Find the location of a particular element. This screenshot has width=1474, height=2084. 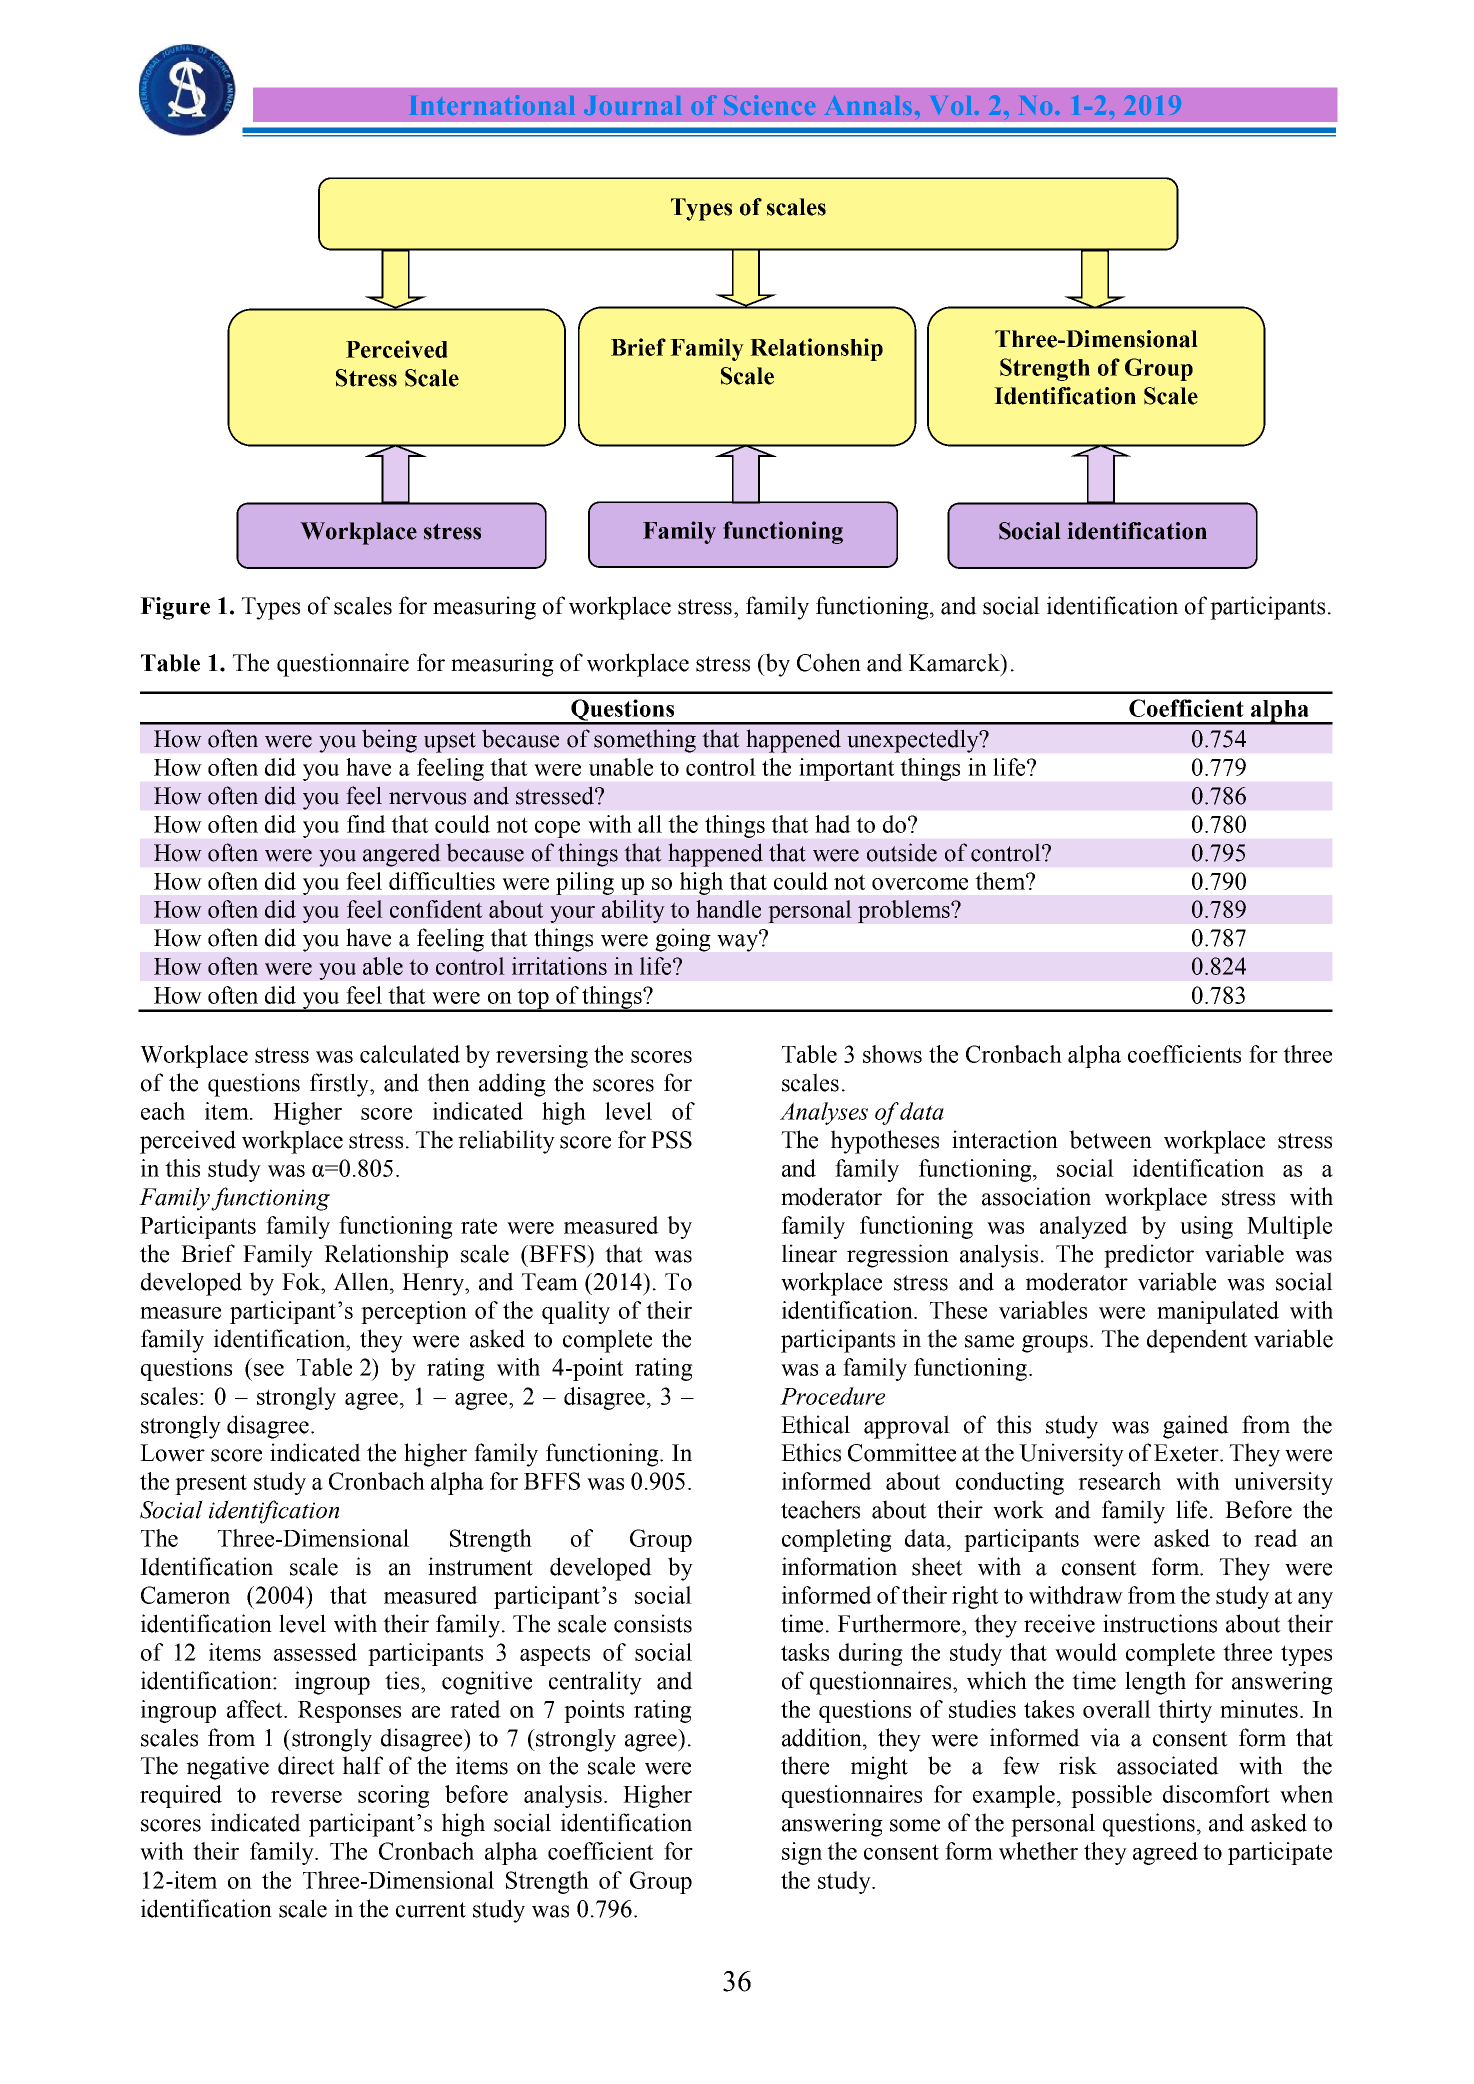

Science is located at coordinates (769, 105).
